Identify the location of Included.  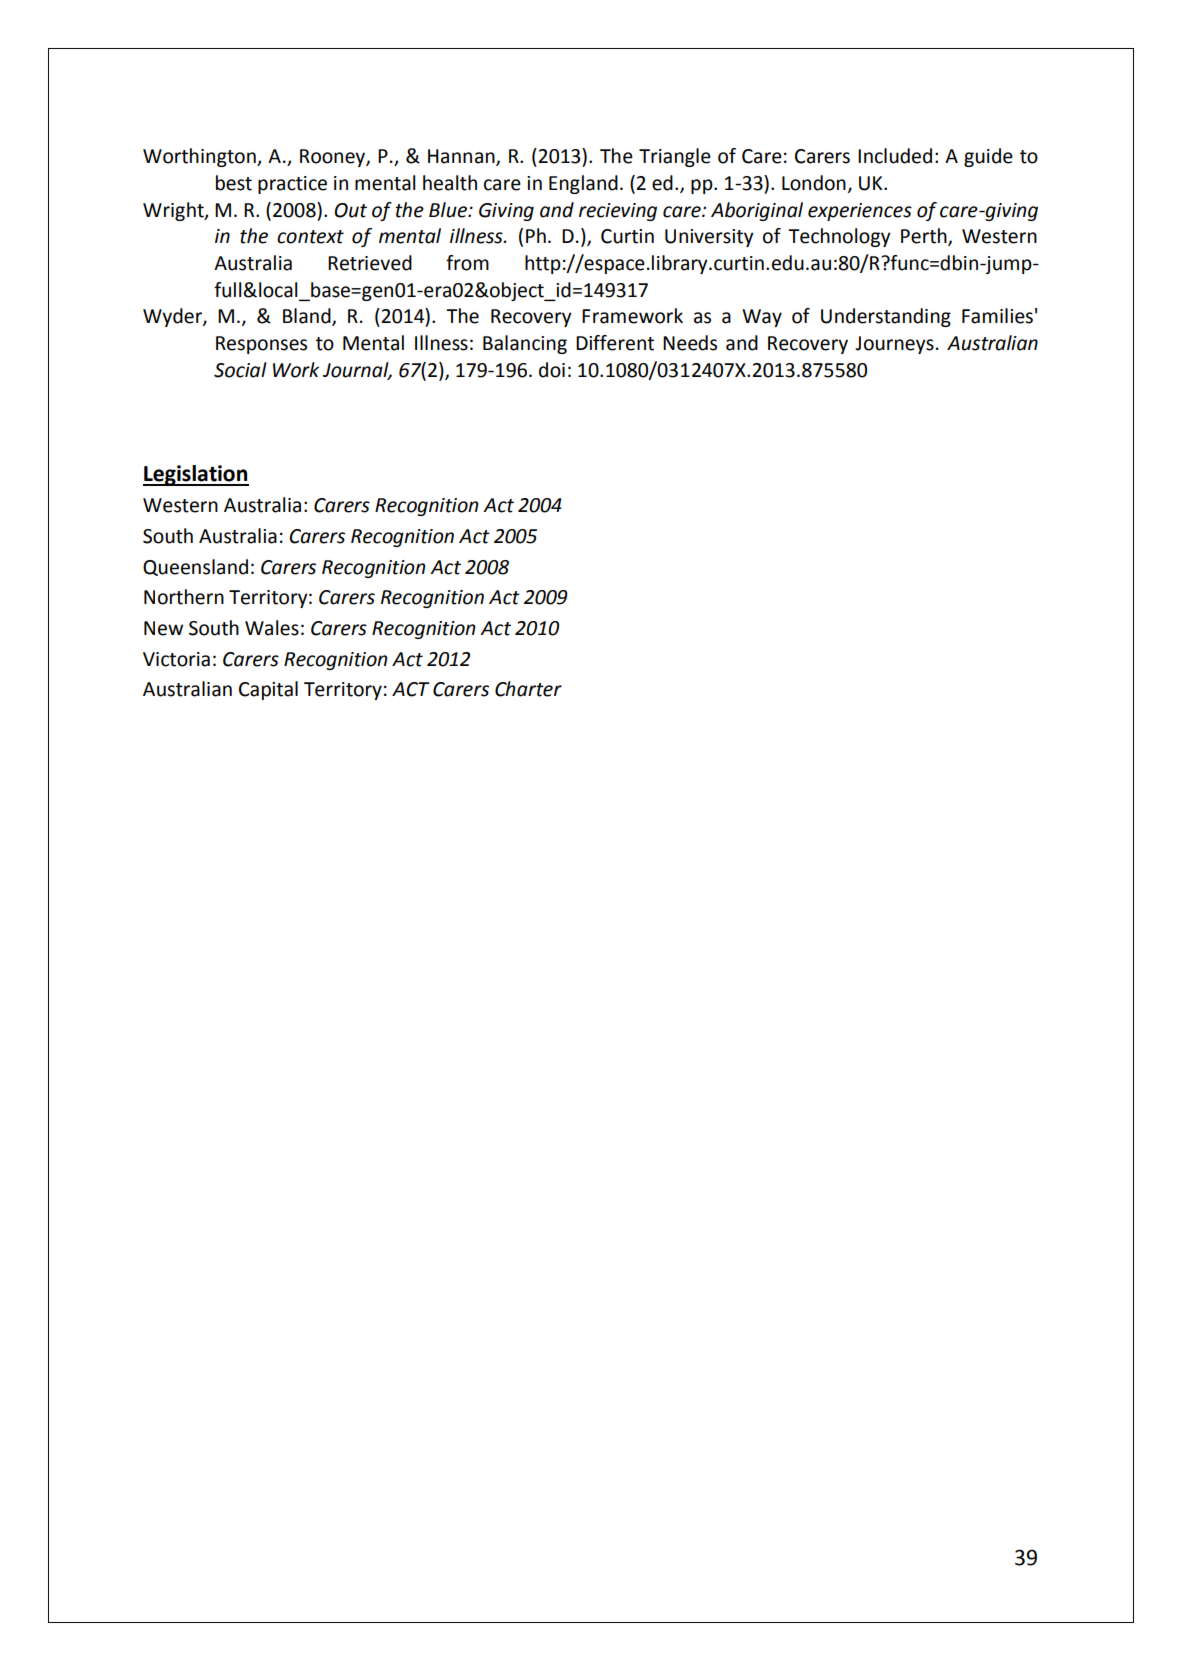
(895, 156).
